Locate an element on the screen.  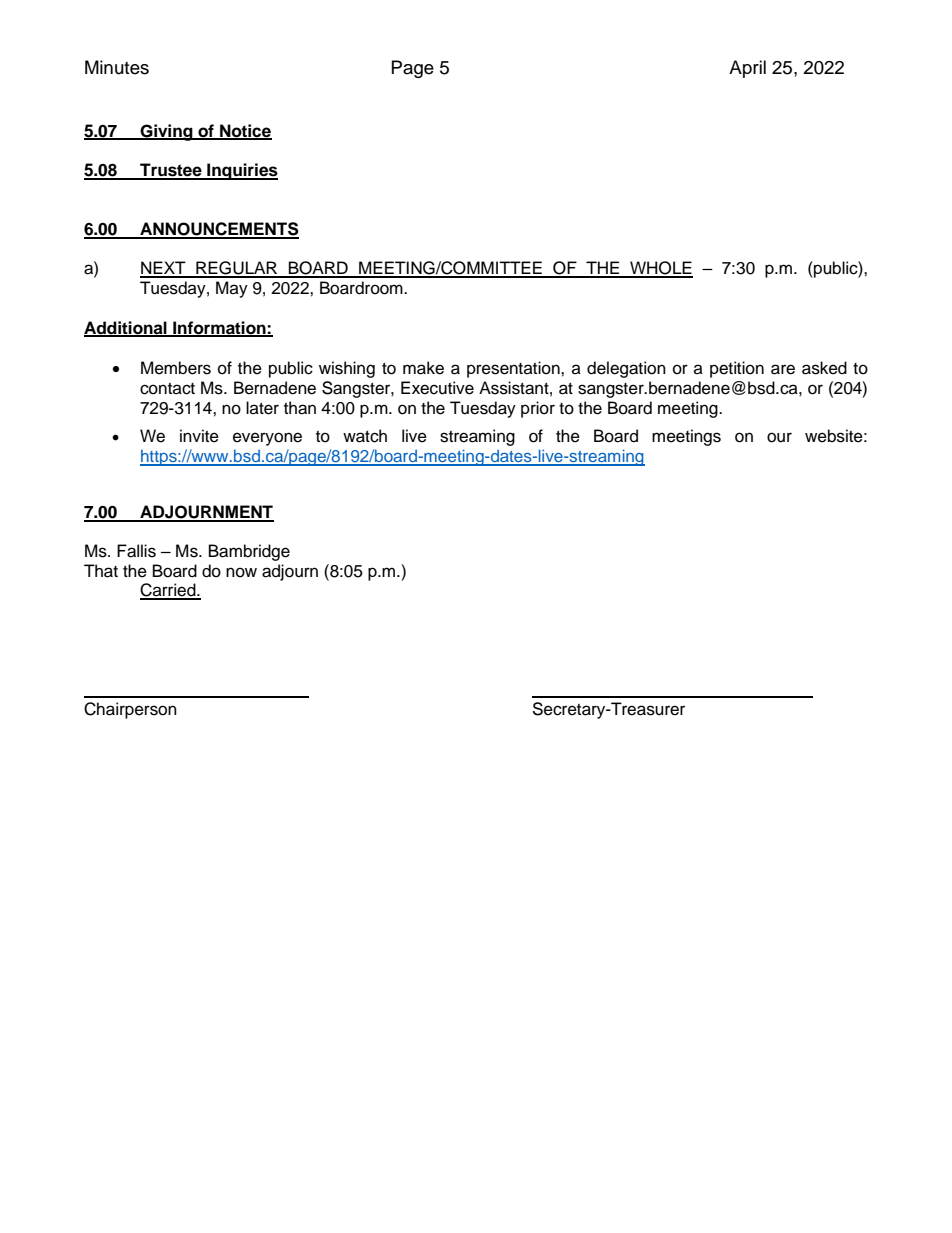
watch is located at coordinates (365, 436).
